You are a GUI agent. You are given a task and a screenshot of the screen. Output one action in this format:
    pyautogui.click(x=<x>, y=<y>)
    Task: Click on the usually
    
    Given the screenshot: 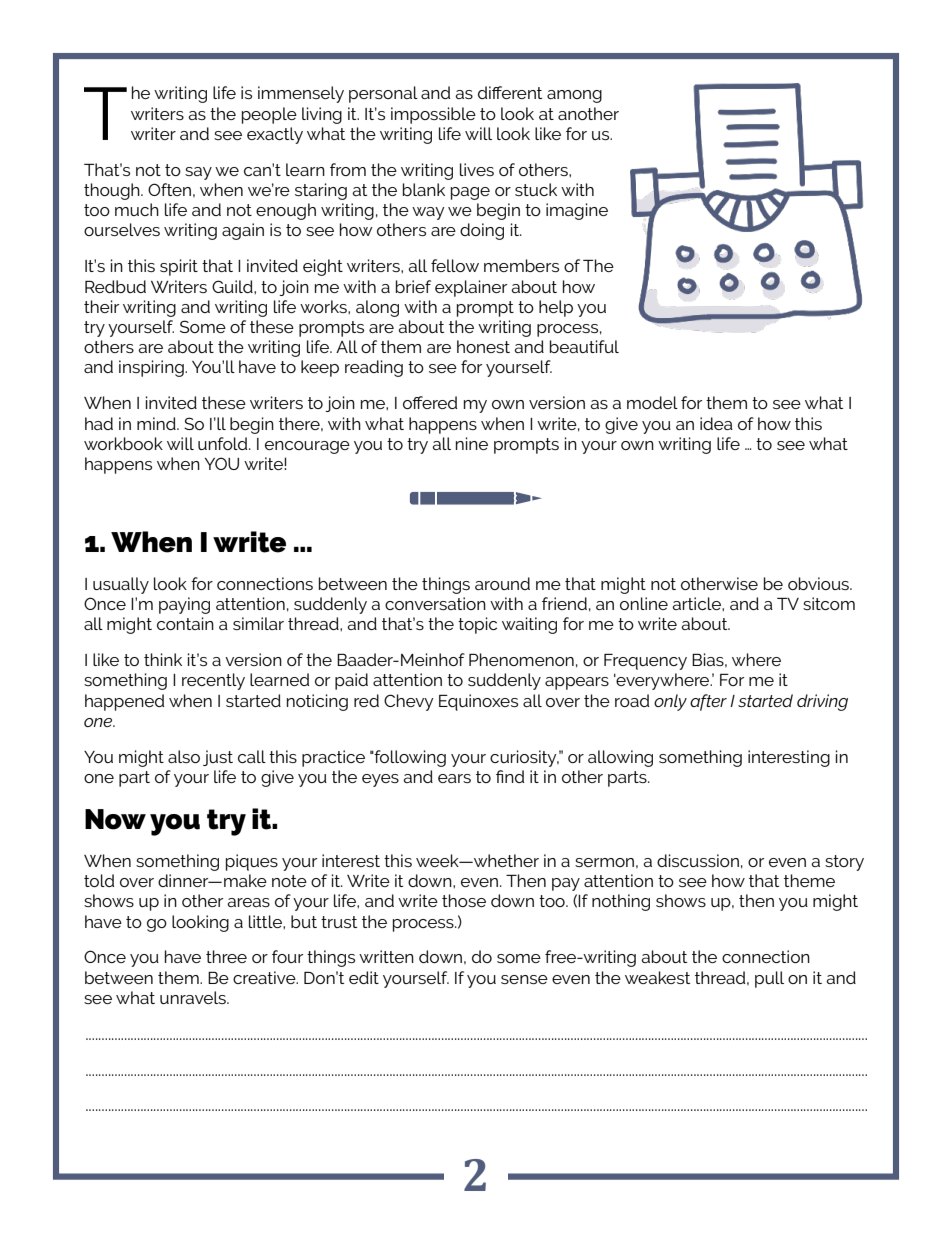 What is the action you would take?
    pyautogui.click(x=121, y=585)
